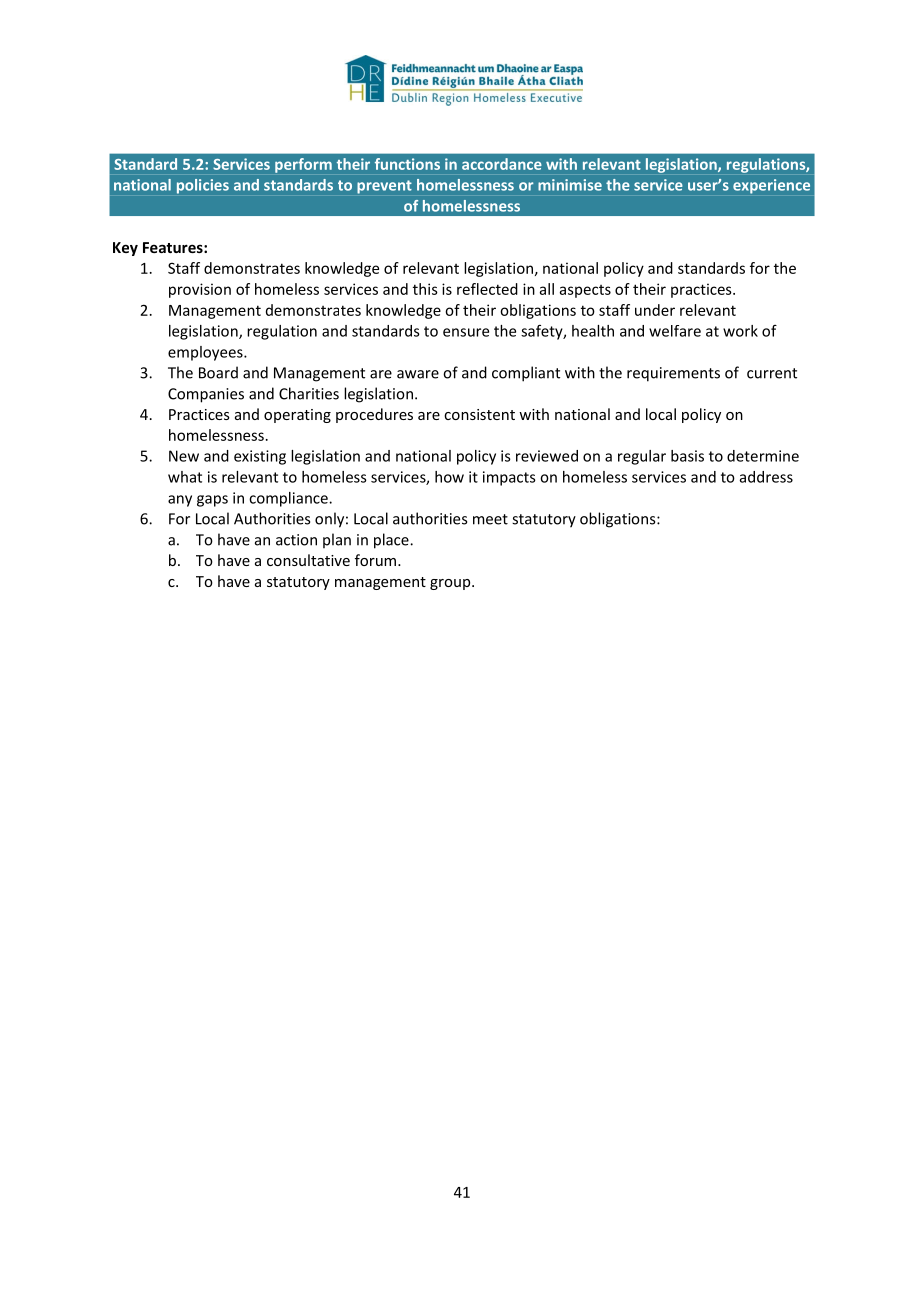 Image resolution: width=924 pixels, height=1308 pixels. I want to click on experience, so click(771, 186).
